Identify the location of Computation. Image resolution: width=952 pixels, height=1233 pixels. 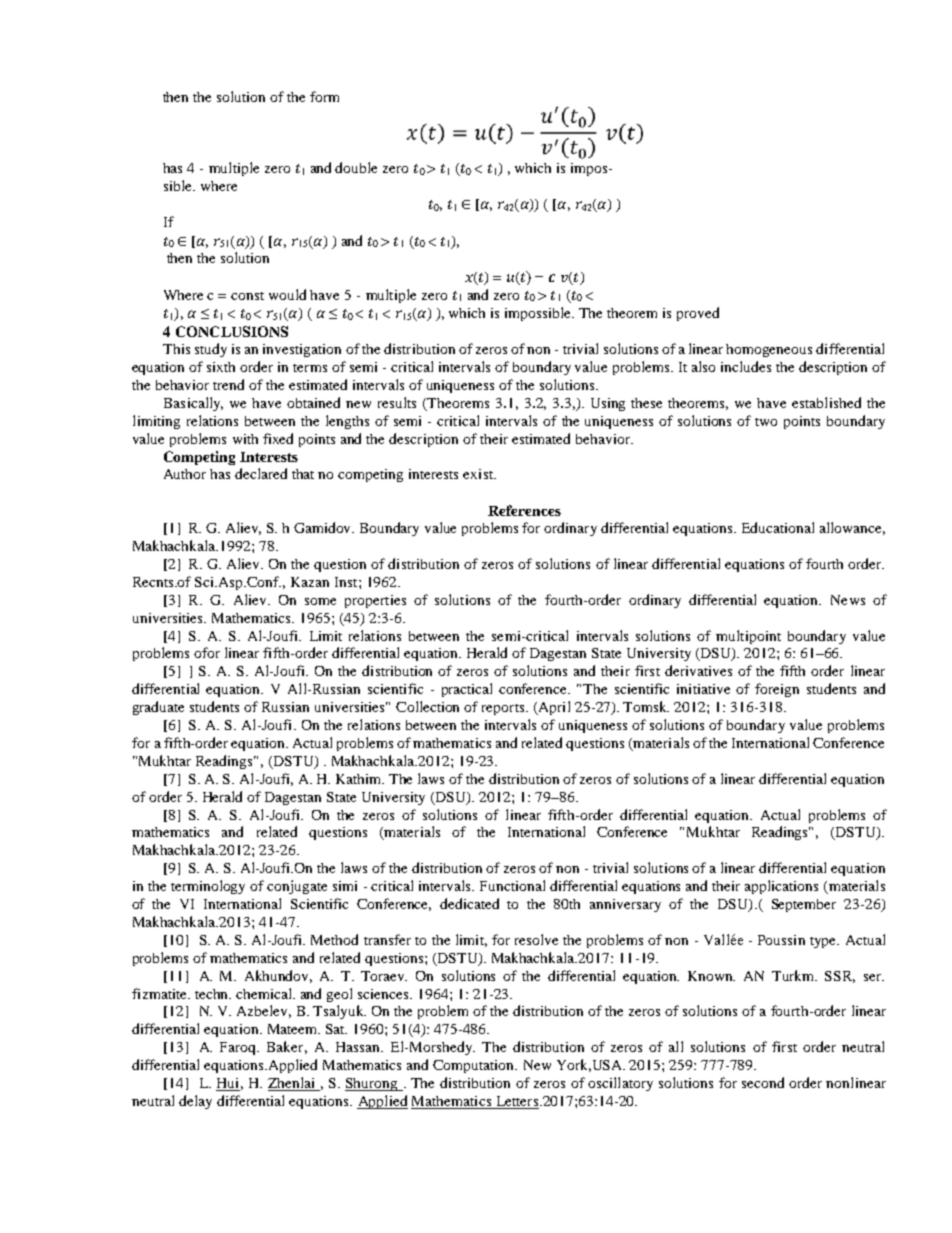
(475, 1066).
